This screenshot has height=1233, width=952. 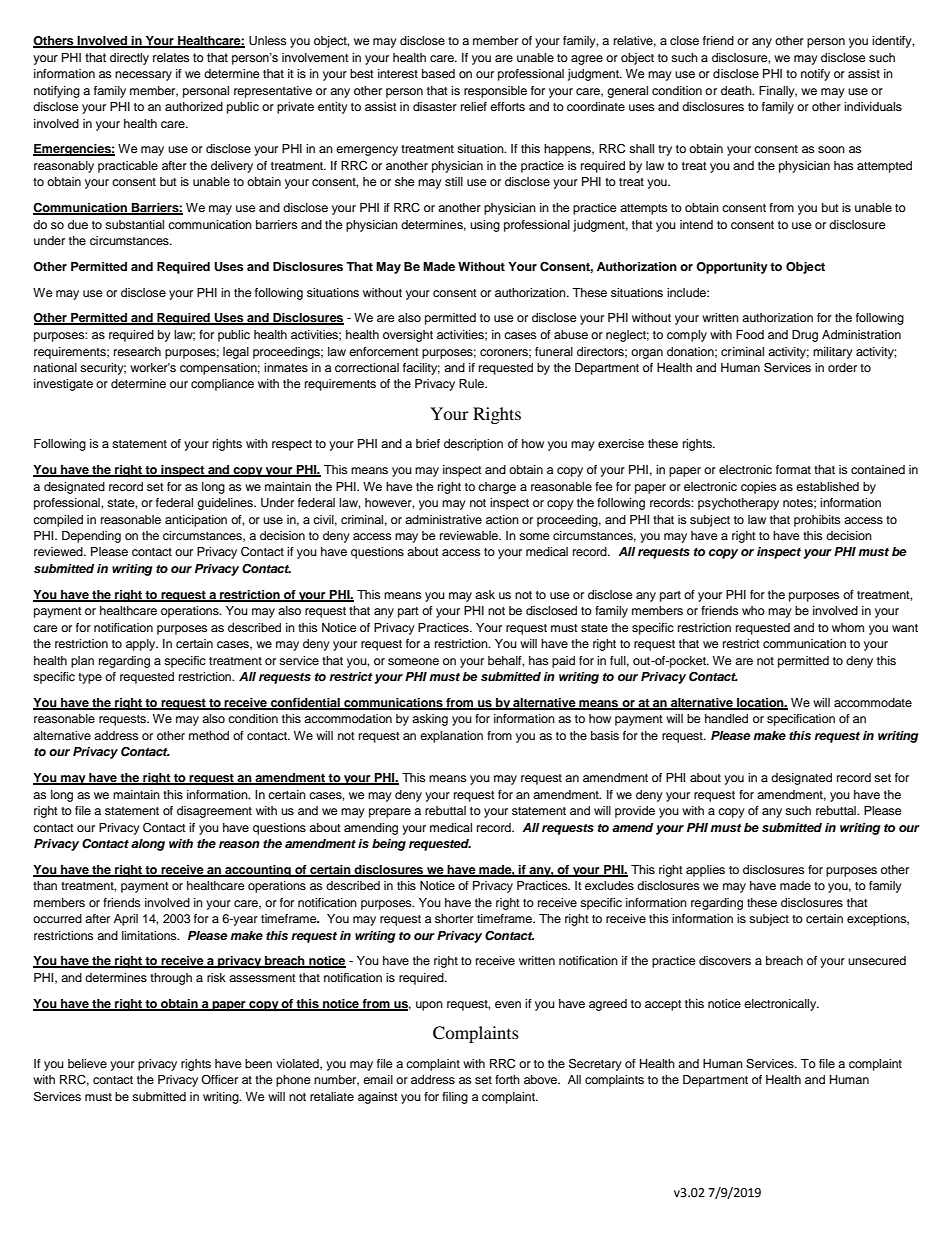 I want to click on believe, so click(x=87, y=1063).
